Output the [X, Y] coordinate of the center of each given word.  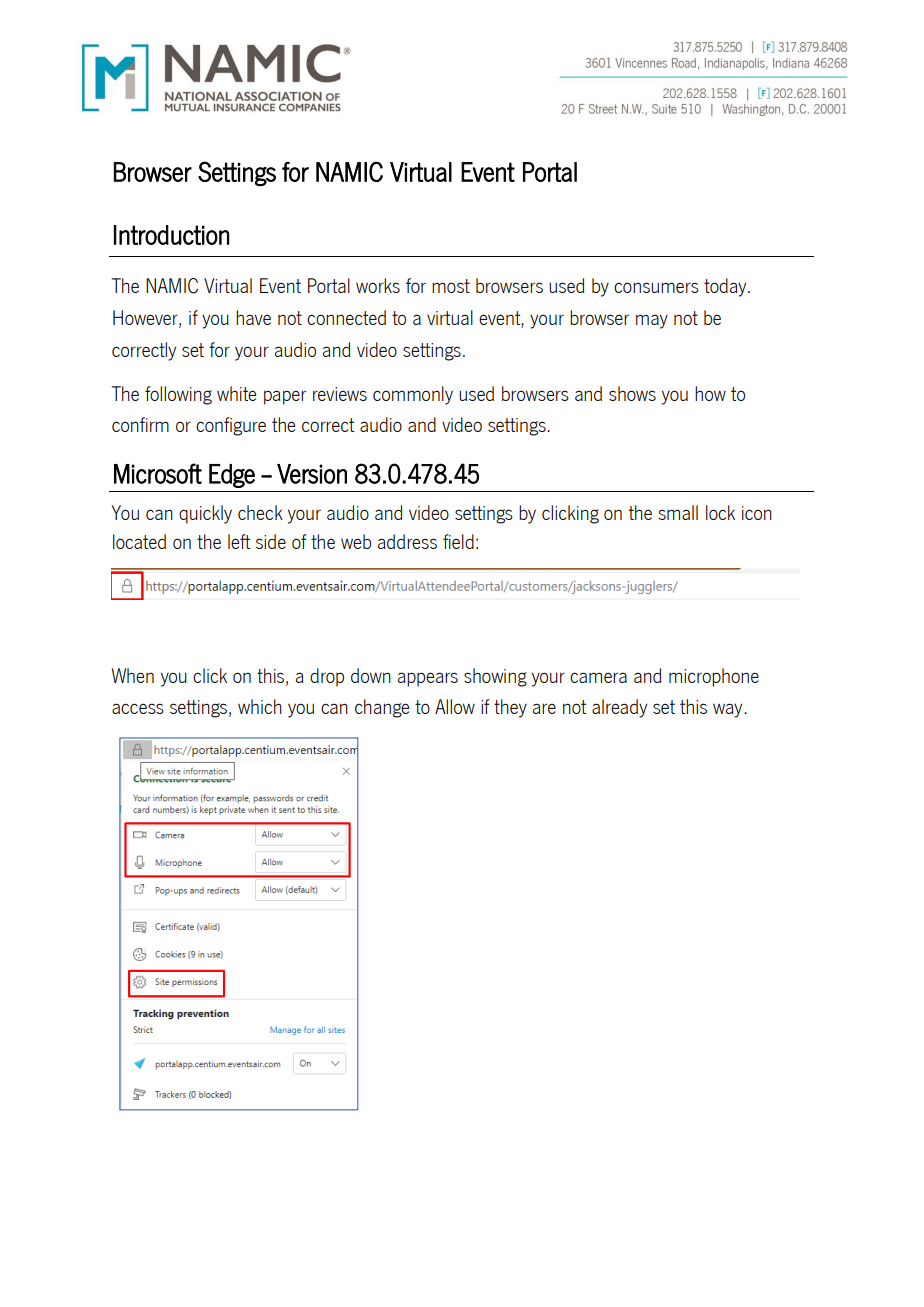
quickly [205, 514]
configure [231, 426]
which [260, 706]
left [239, 541]
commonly [413, 395]
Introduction [171, 235]
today [726, 287]
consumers [656, 287]
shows [632, 393]
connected [346, 317]
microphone [714, 677]
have [253, 317]
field [458, 541]
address [407, 541]
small [678, 512]
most [451, 286]
